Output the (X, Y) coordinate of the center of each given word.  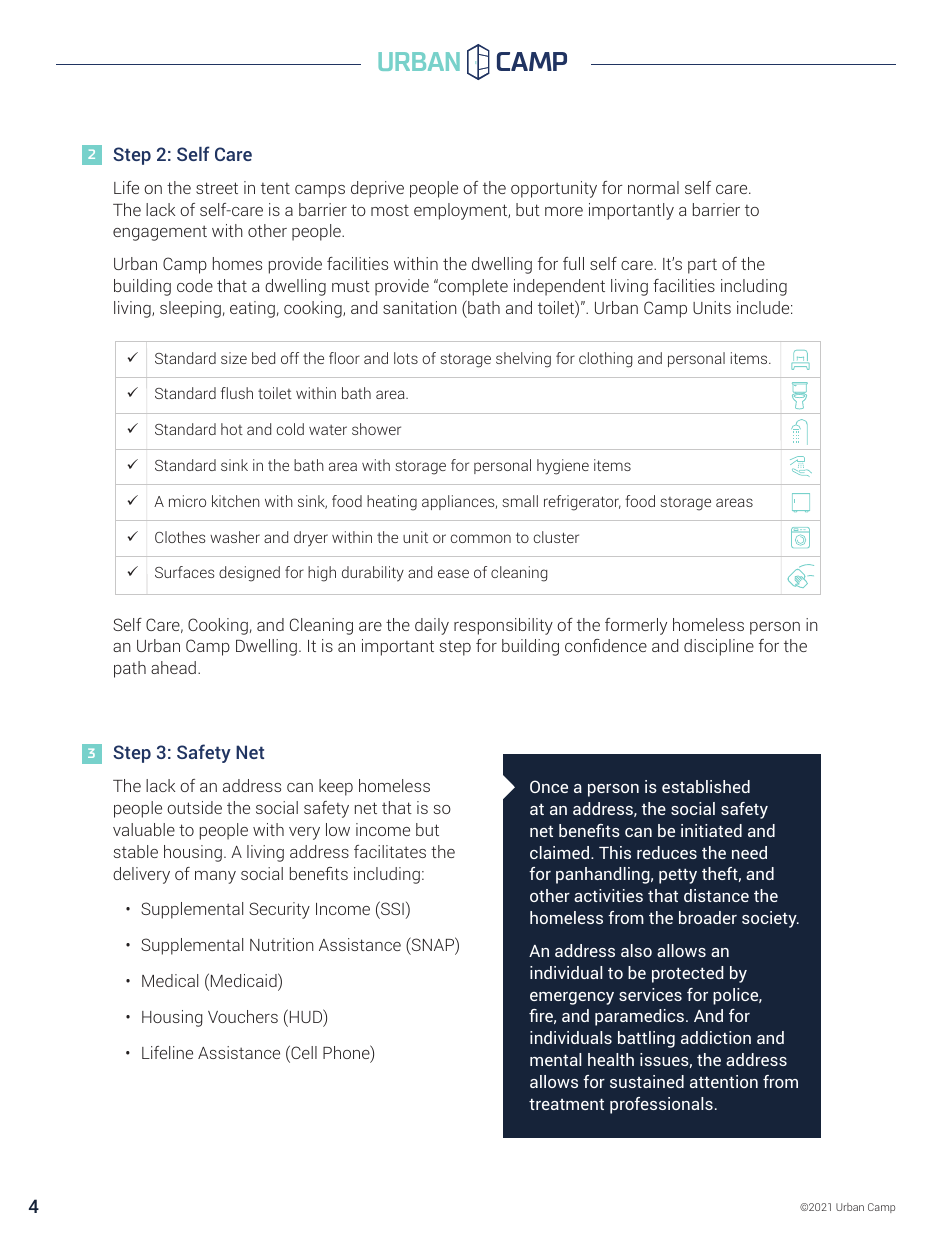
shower (376, 429)
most (390, 210)
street (217, 188)
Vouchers (243, 1016)
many (215, 877)
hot (232, 429)
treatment (566, 1104)
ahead (173, 667)
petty (678, 876)
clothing (605, 360)
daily (432, 626)
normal (653, 187)
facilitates (390, 851)
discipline (719, 647)
